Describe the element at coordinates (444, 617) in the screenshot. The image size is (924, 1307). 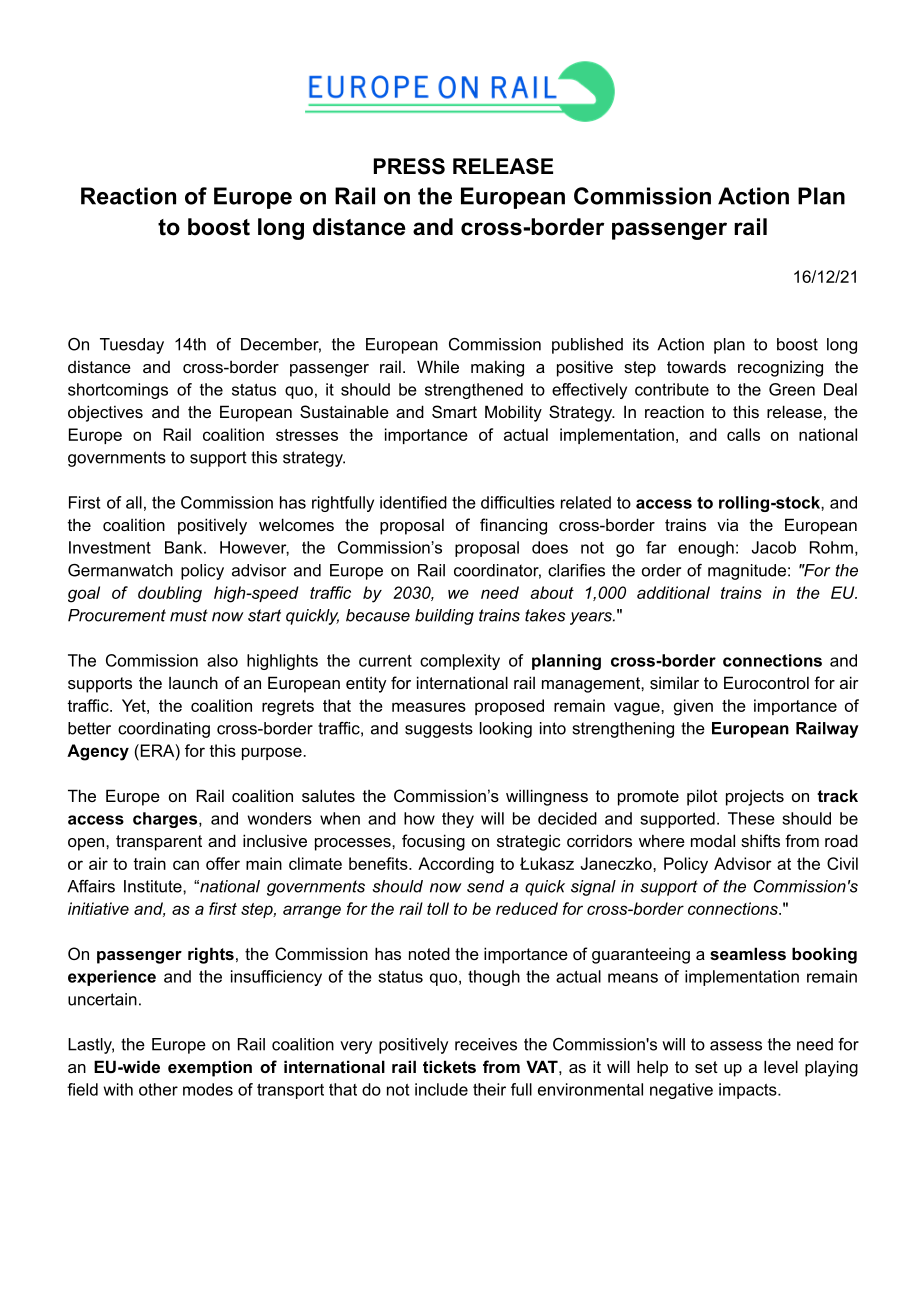
I see `building` at that location.
